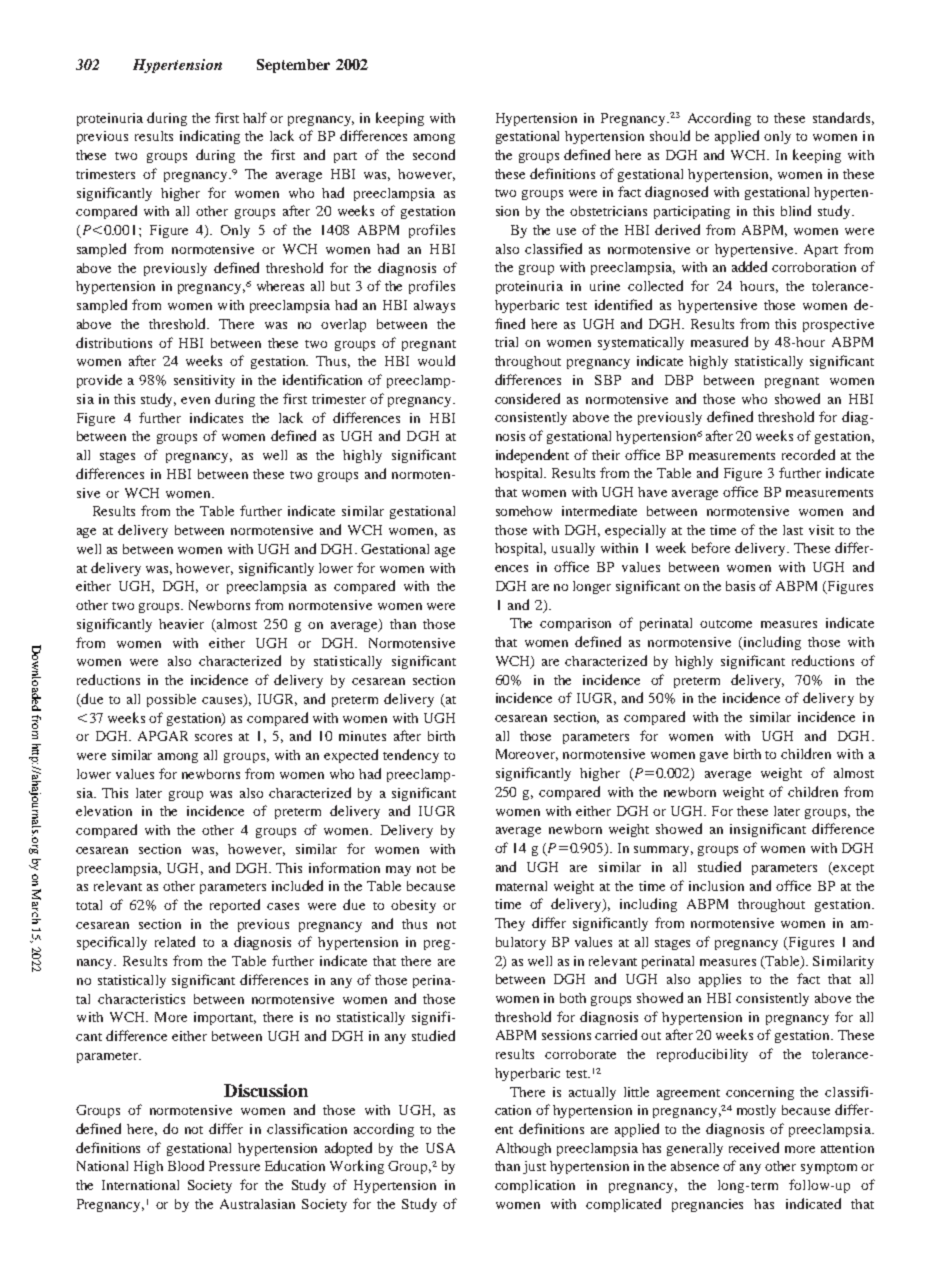 The height and width of the image is (1277, 952). I want to click on USA, so click(440, 1148).
